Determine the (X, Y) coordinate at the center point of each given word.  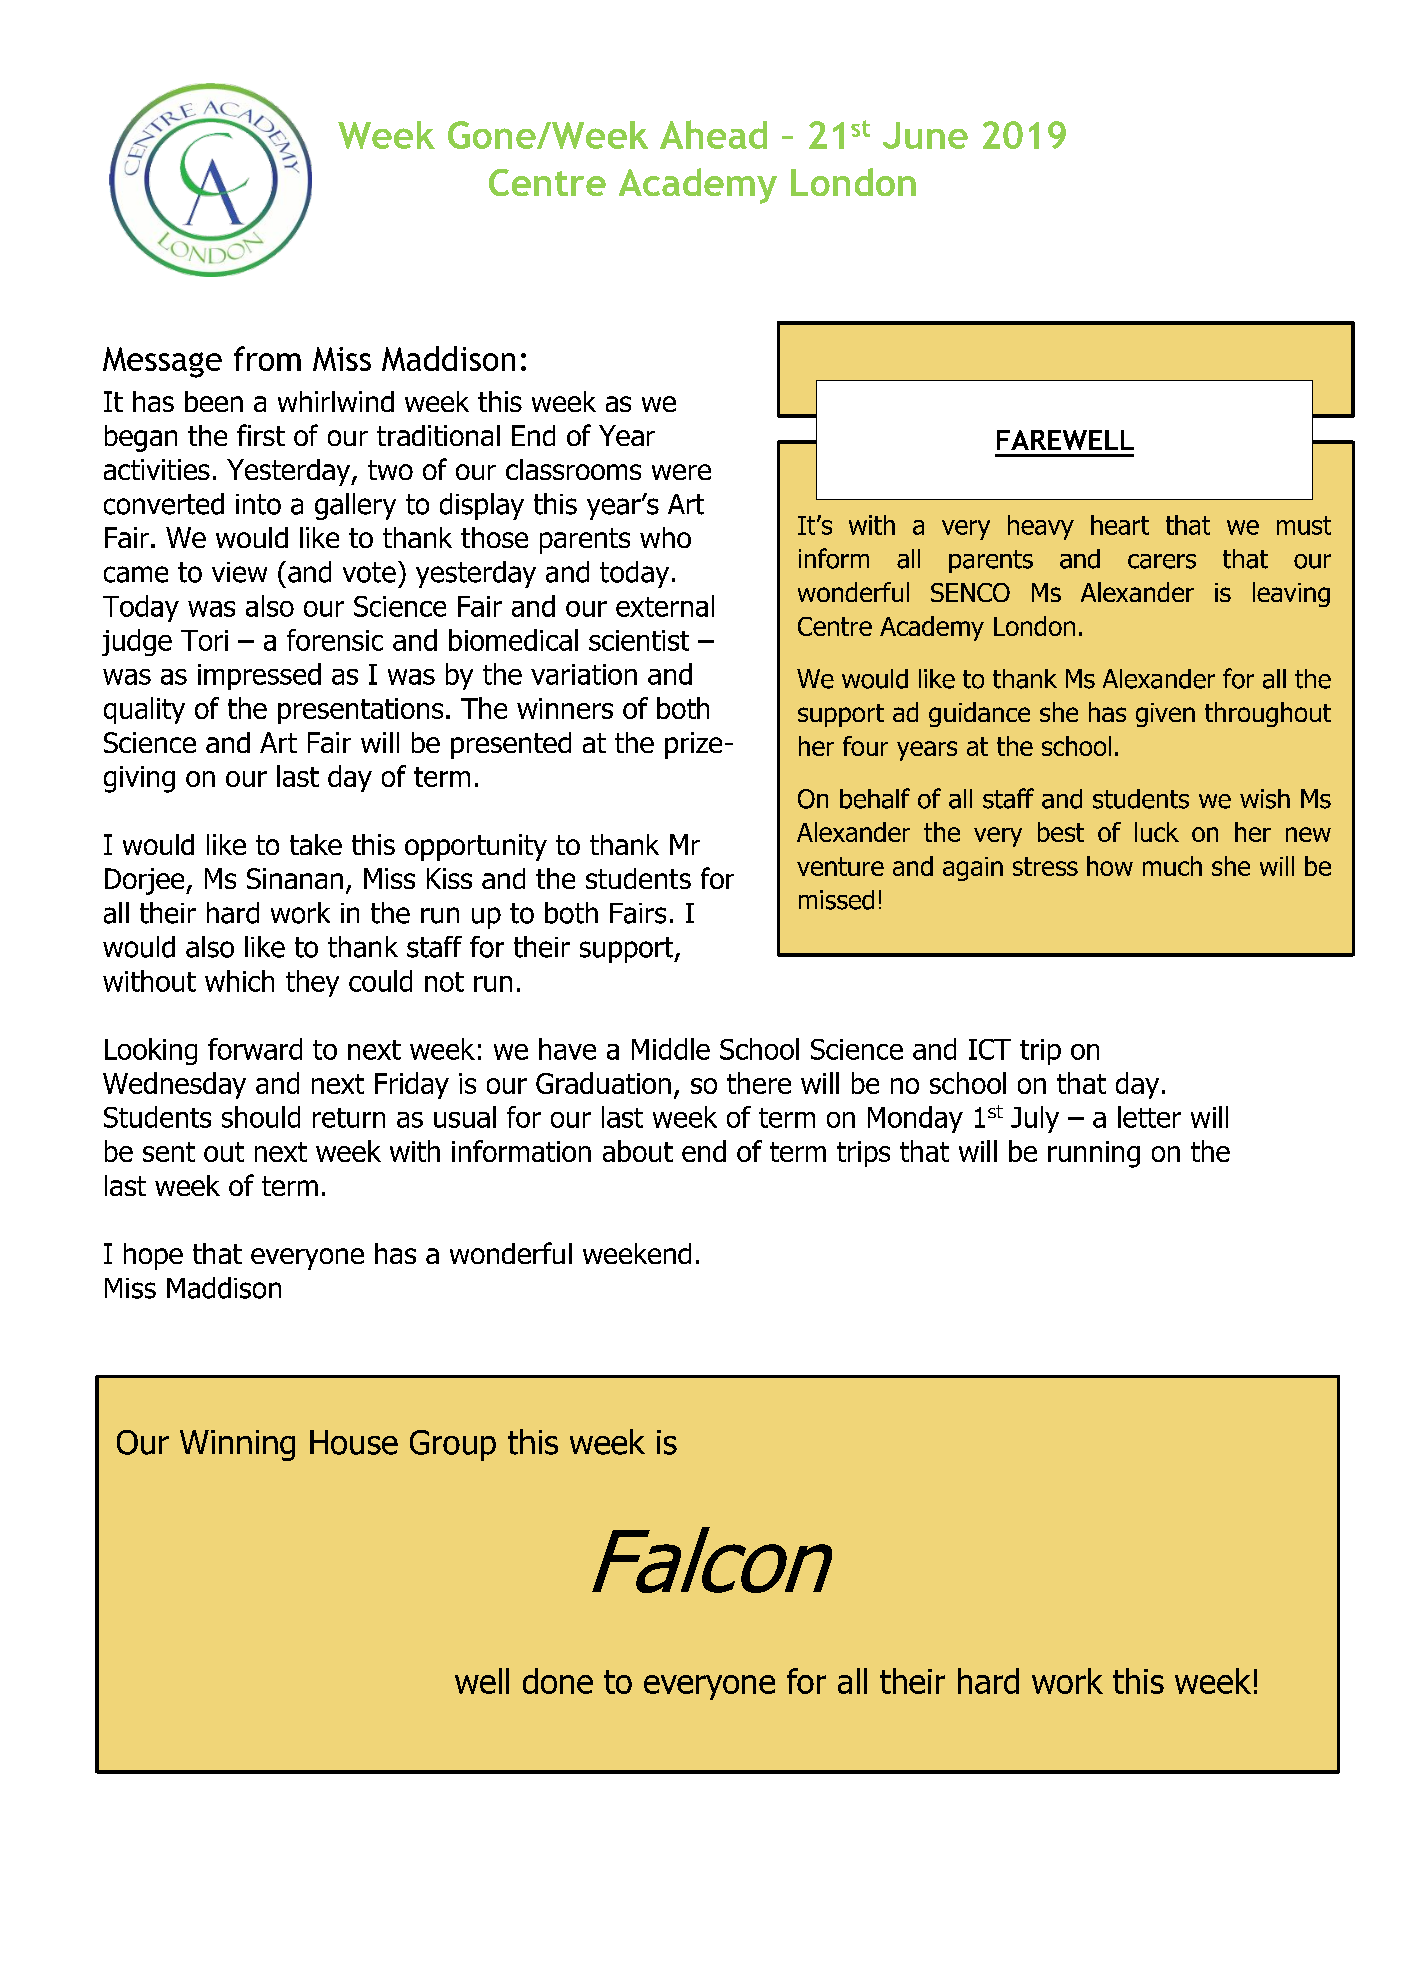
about (638, 1151)
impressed (259, 676)
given (1165, 715)
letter (1149, 1117)
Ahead (713, 134)
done (558, 1681)
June (925, 135)
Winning (237, 1445)
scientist (639, 640)
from (267, 358)
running (1094, 1154)
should (261, 1117)
